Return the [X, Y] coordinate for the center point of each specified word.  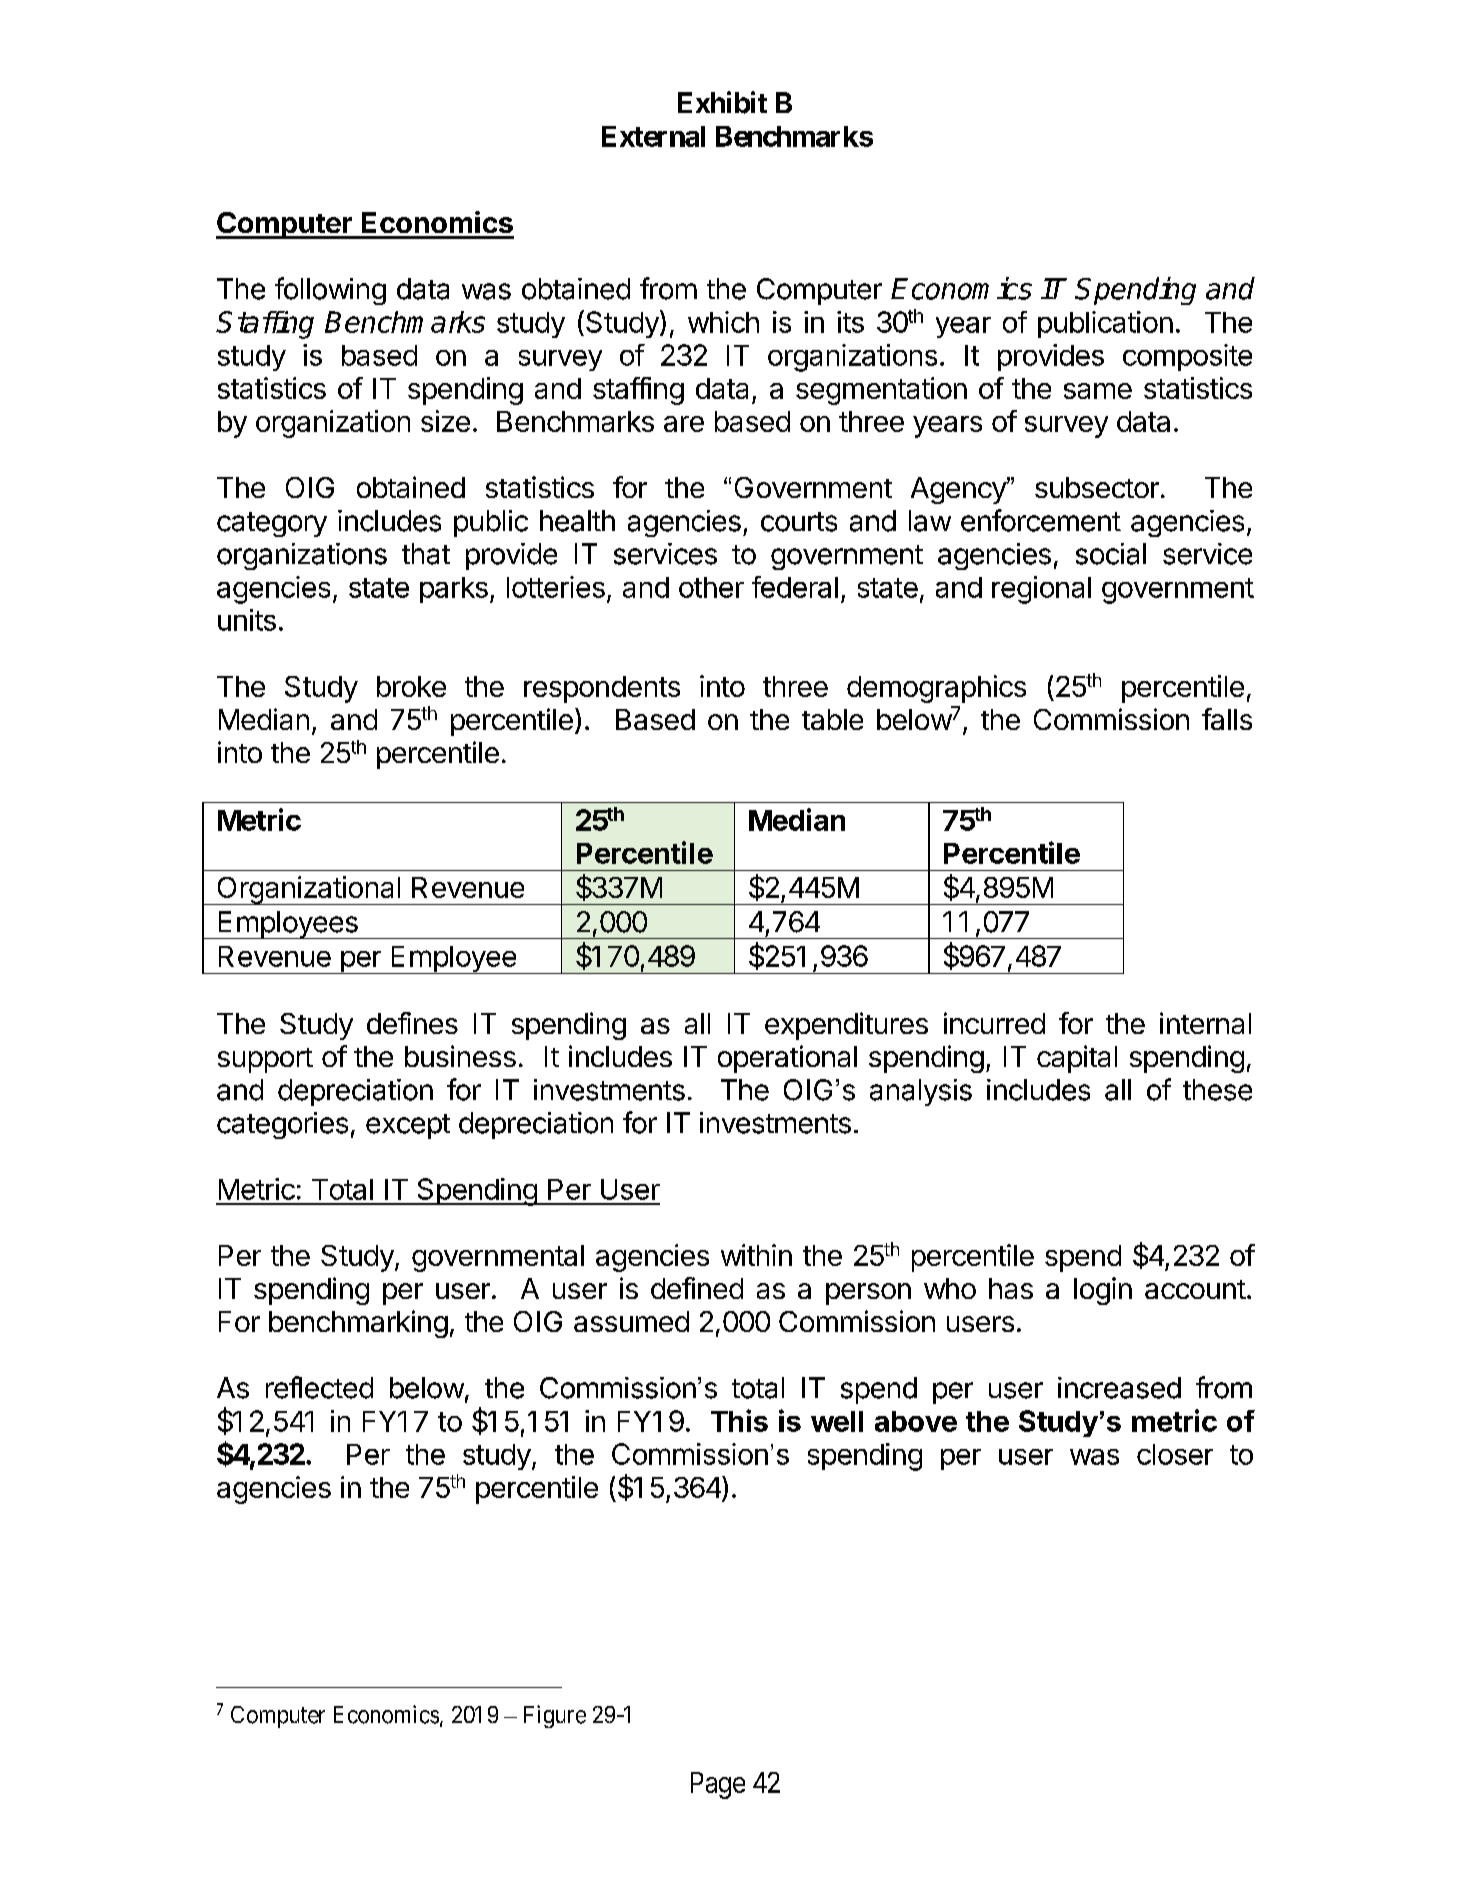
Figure [555, 1716]
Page [718, 1785]
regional [1041, 590]
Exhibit [722, 102]
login [1103, 1291]
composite [1187, 357]
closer [1175, 1454]
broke [411, 686]
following [330, 291]
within [756, 1255]
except [408, 1126]
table [832, 719]
